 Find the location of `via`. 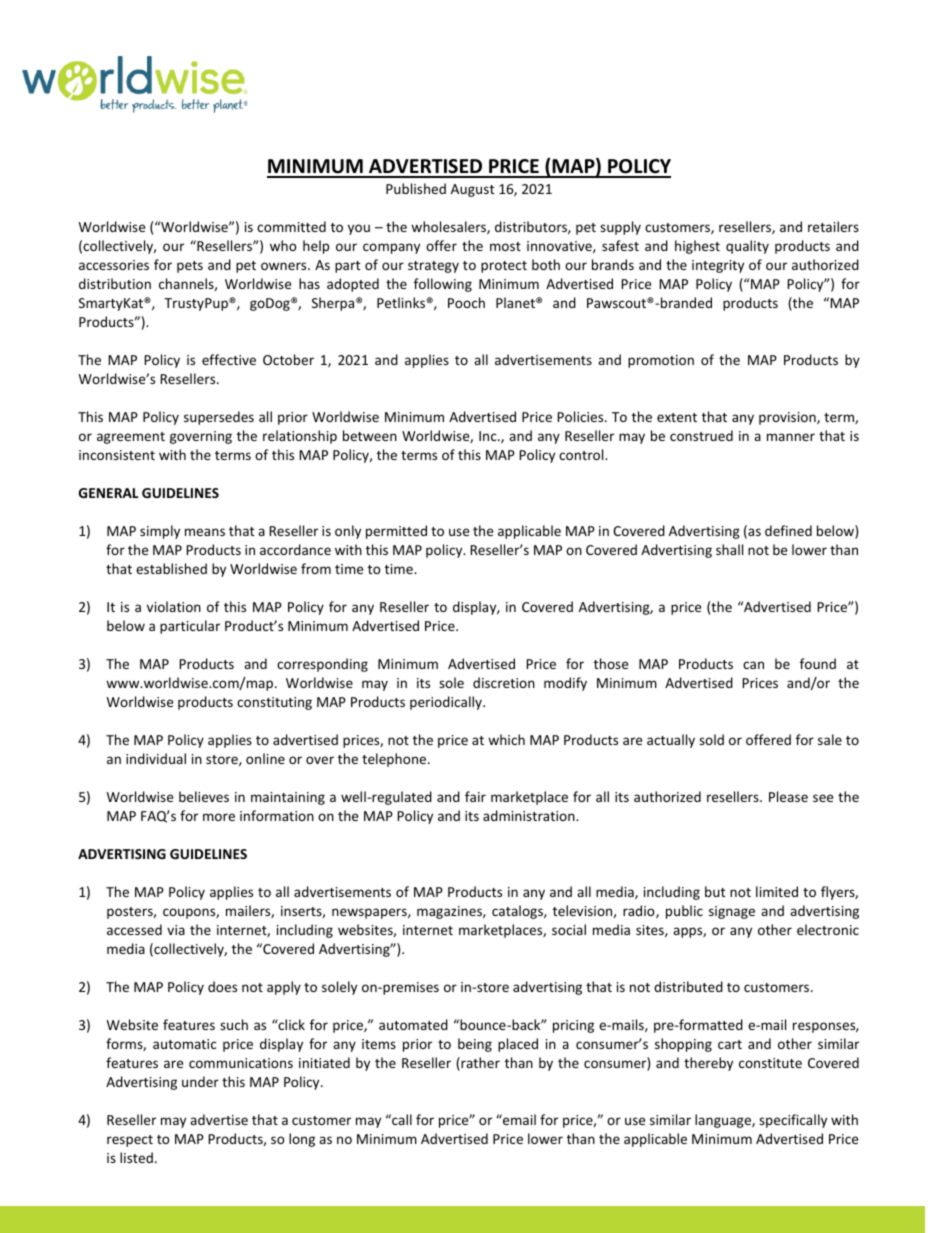

via is located at coordinates (176, 930).
